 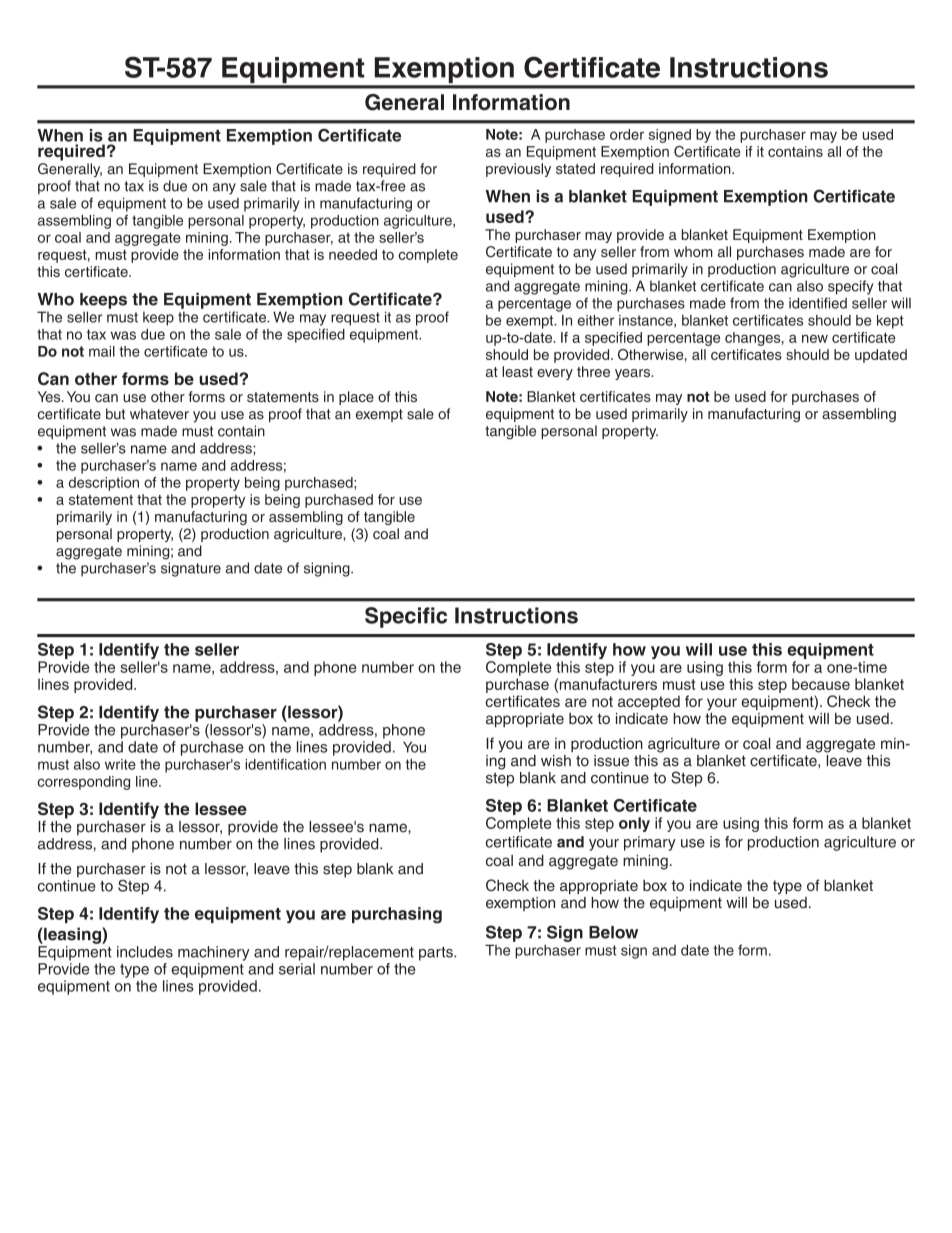 What do you see at coordinates (517, 371) in the page?
I see `least` at bounding box center [517, 371].
